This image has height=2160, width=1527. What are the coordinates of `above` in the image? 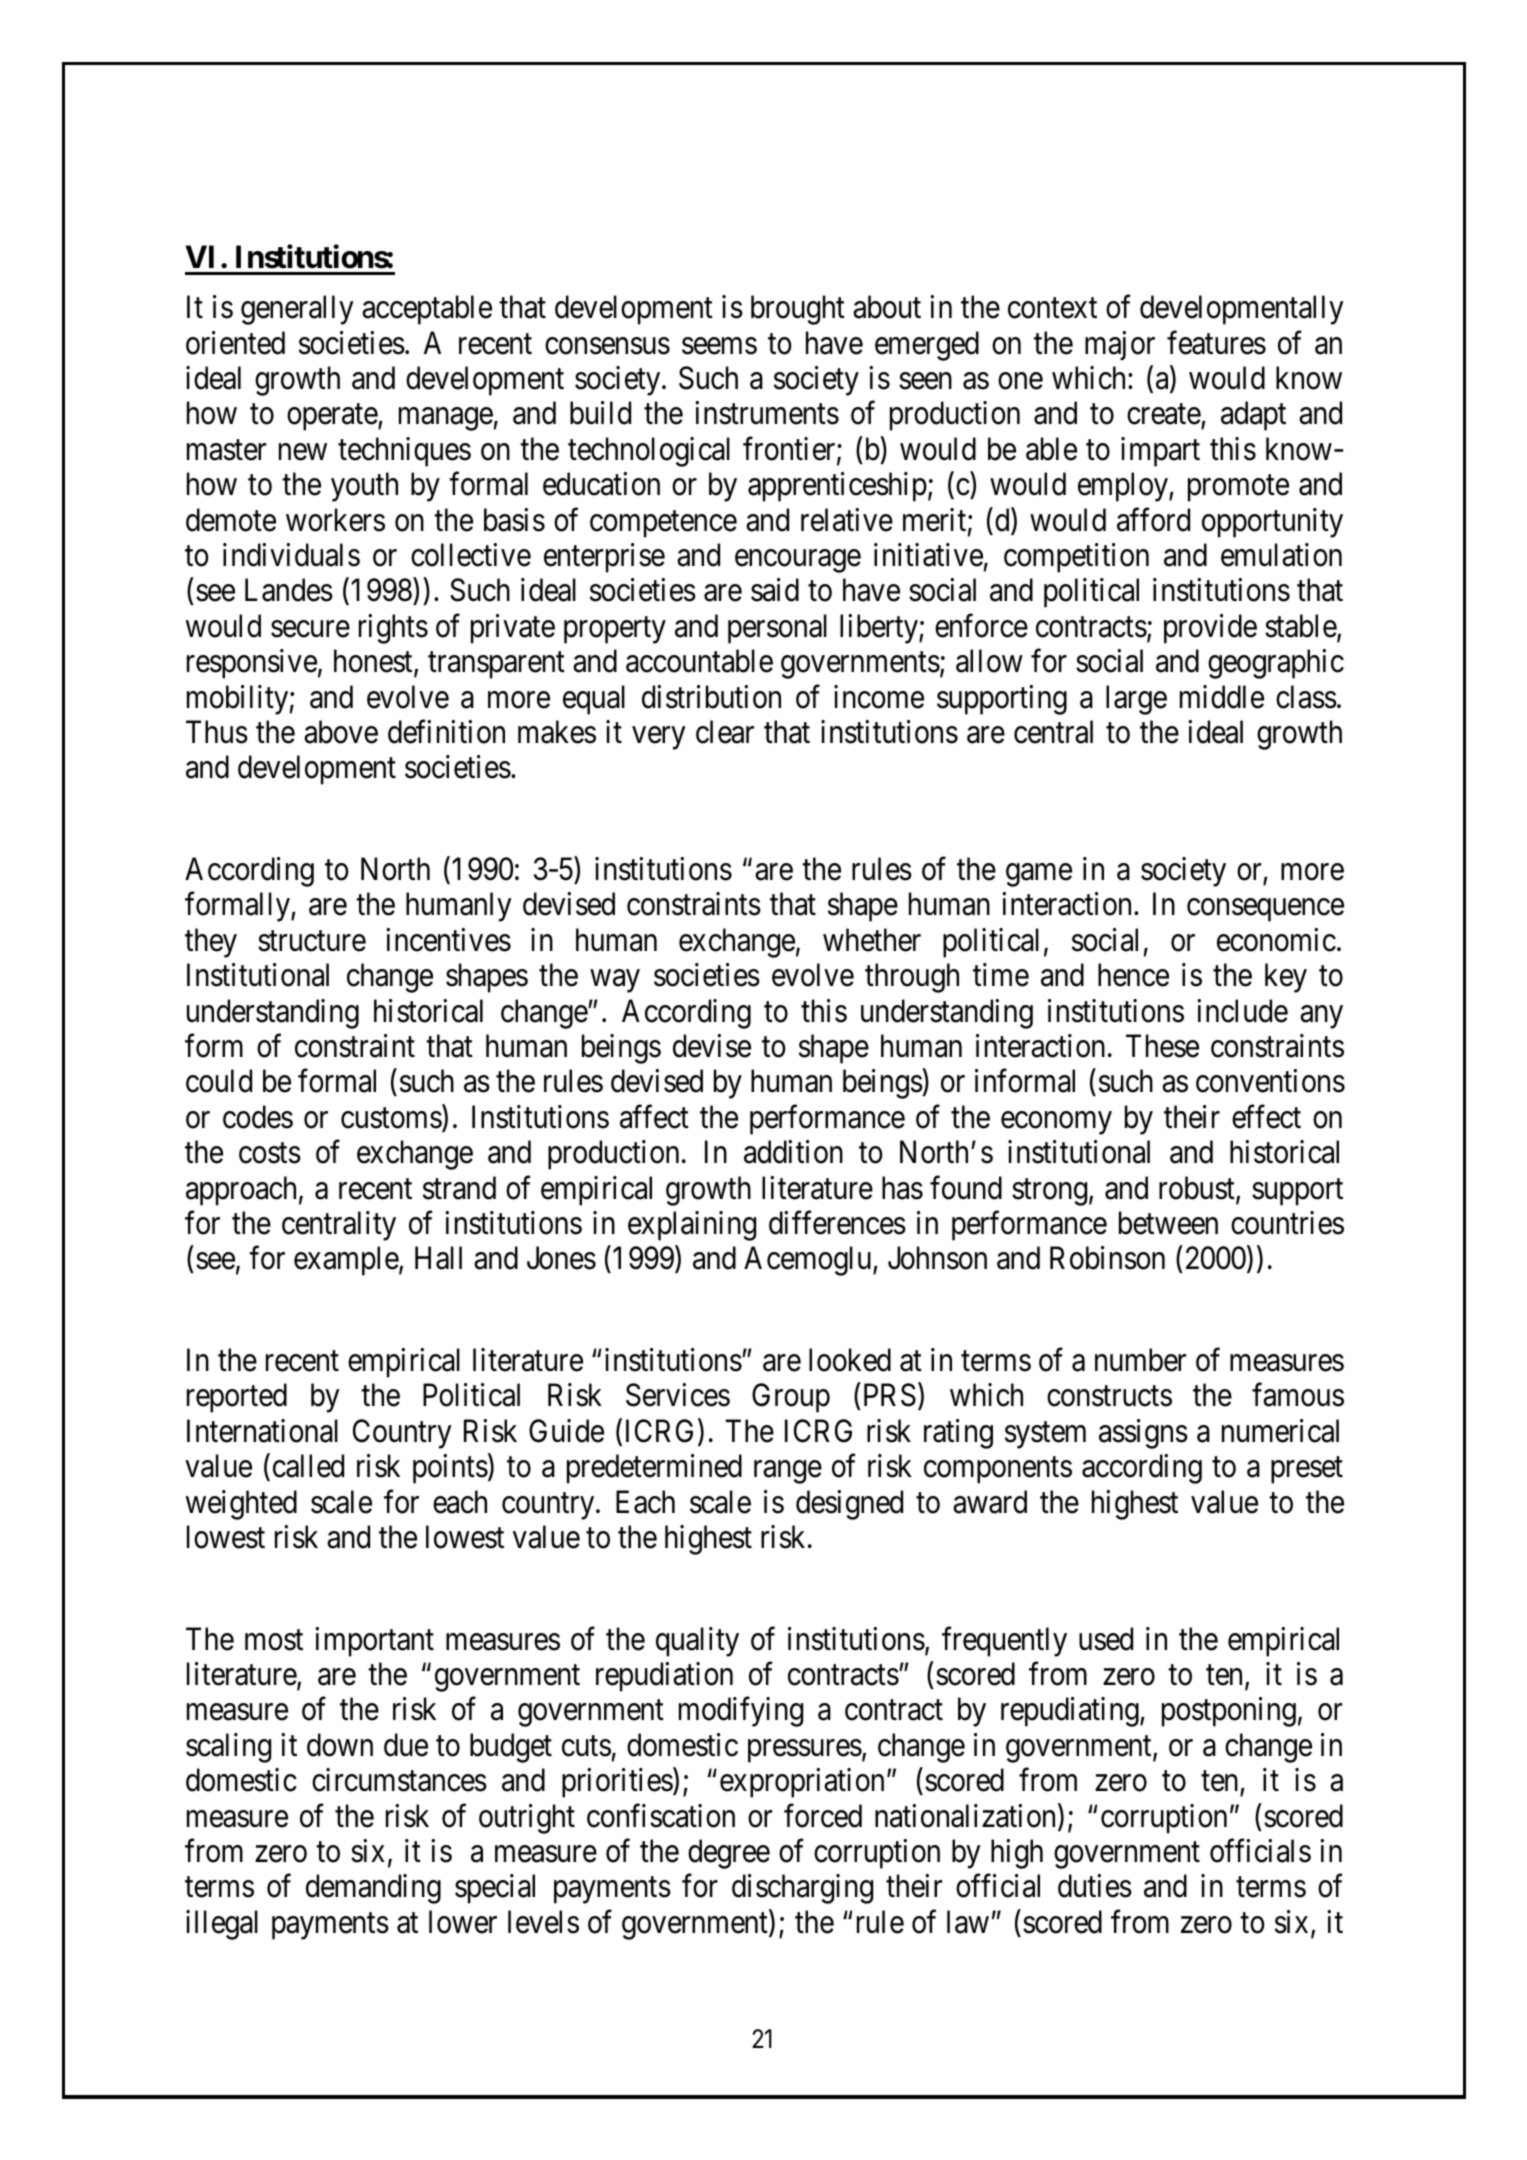 It's located at (341, 732).
